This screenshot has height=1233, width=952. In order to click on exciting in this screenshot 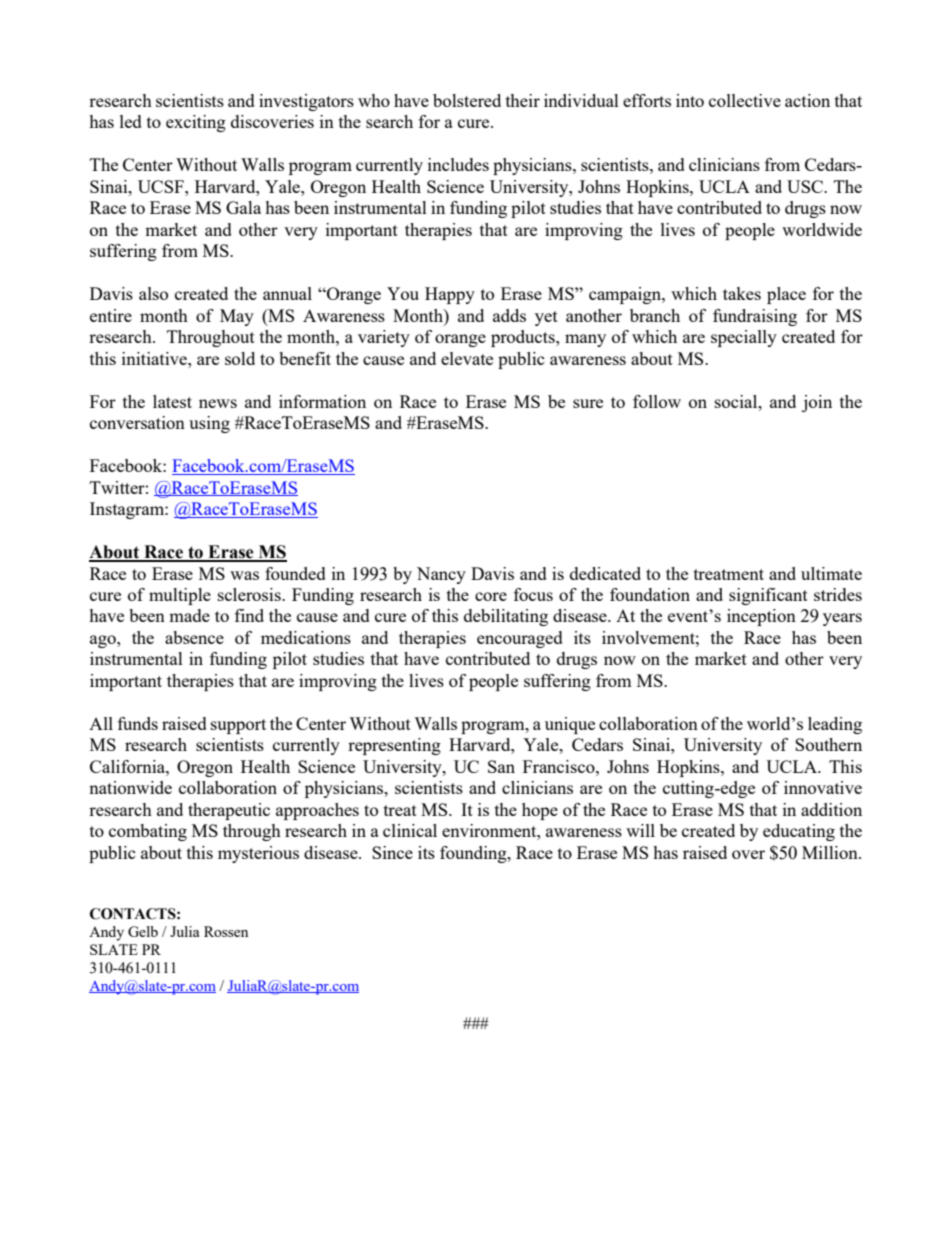, I will do `click(196, 123)`.
